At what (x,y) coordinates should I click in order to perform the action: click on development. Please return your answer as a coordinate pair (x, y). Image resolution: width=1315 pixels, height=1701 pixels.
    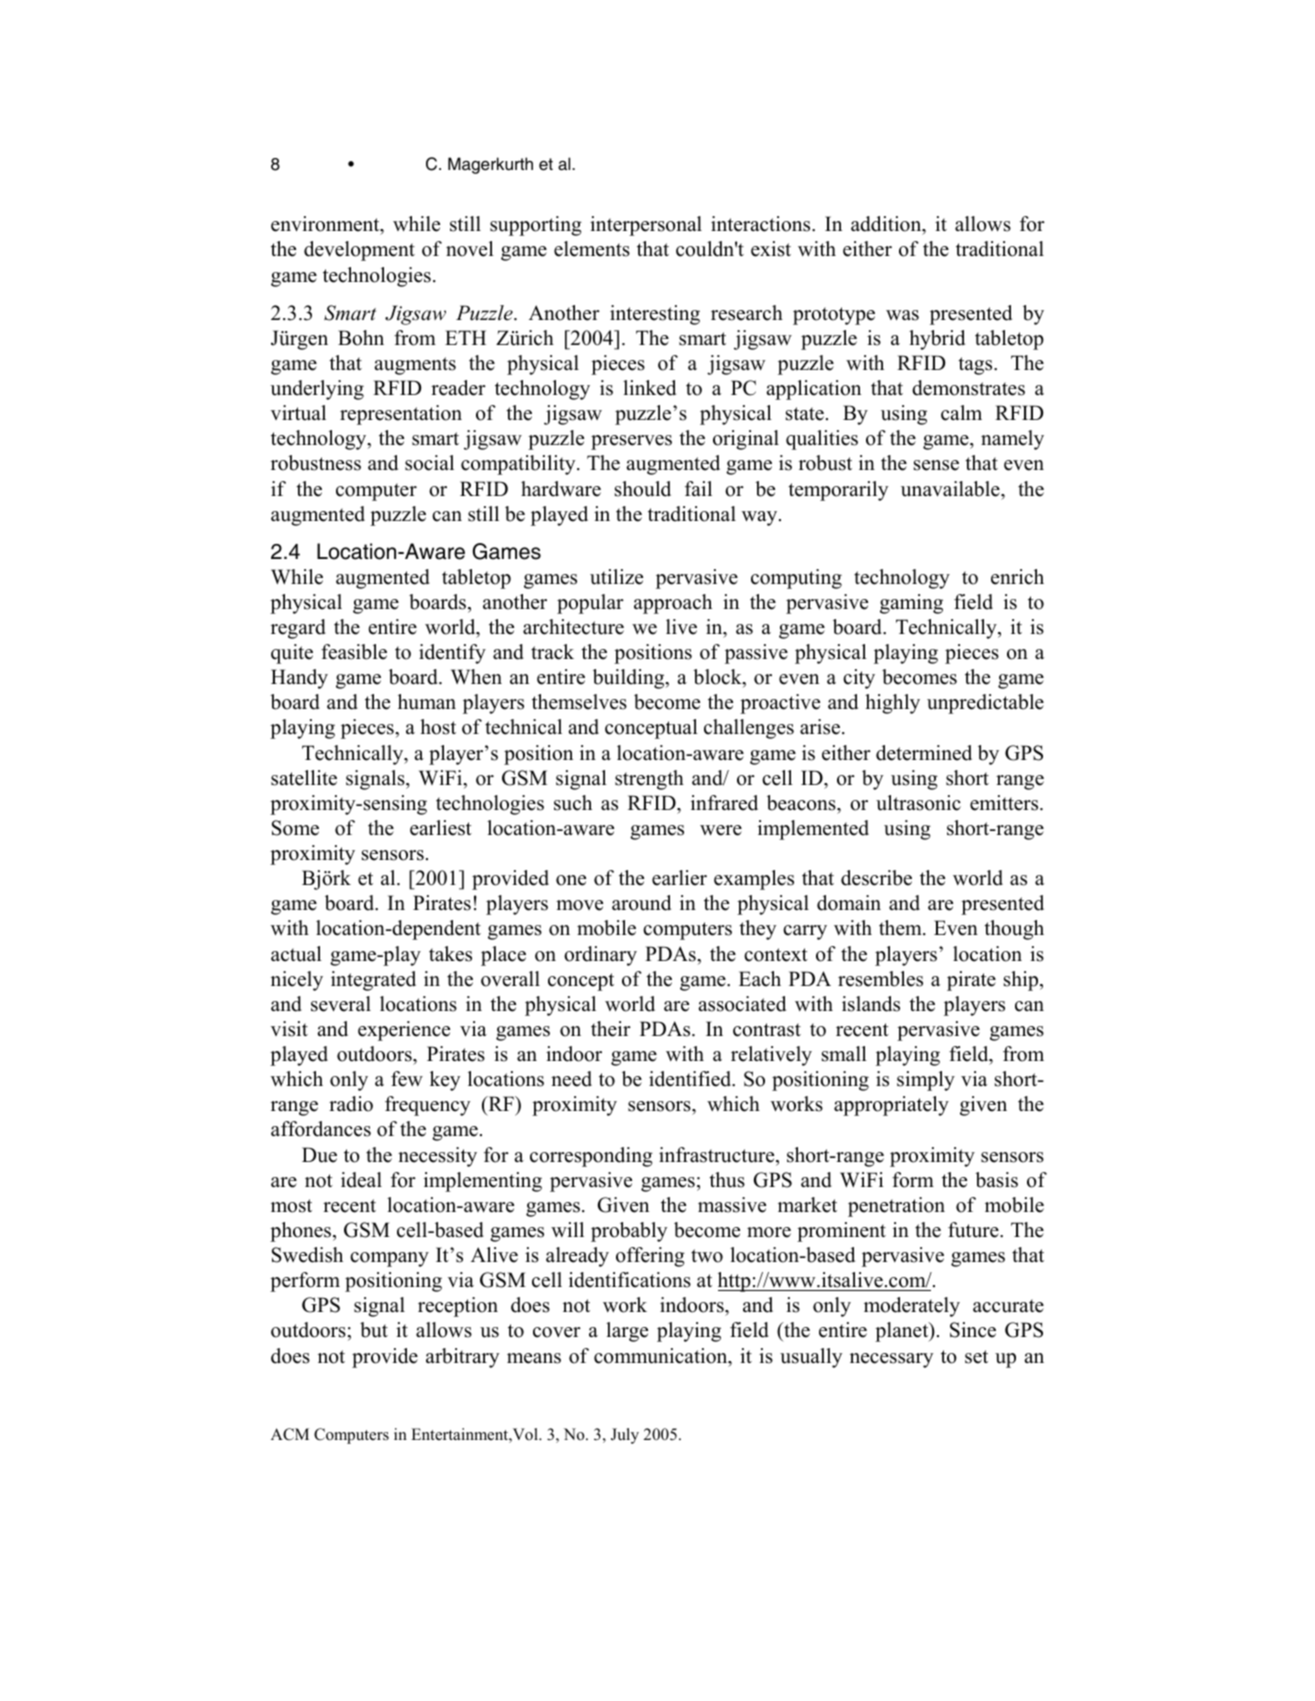
    Looking at the image, I should click on (359, 251).
